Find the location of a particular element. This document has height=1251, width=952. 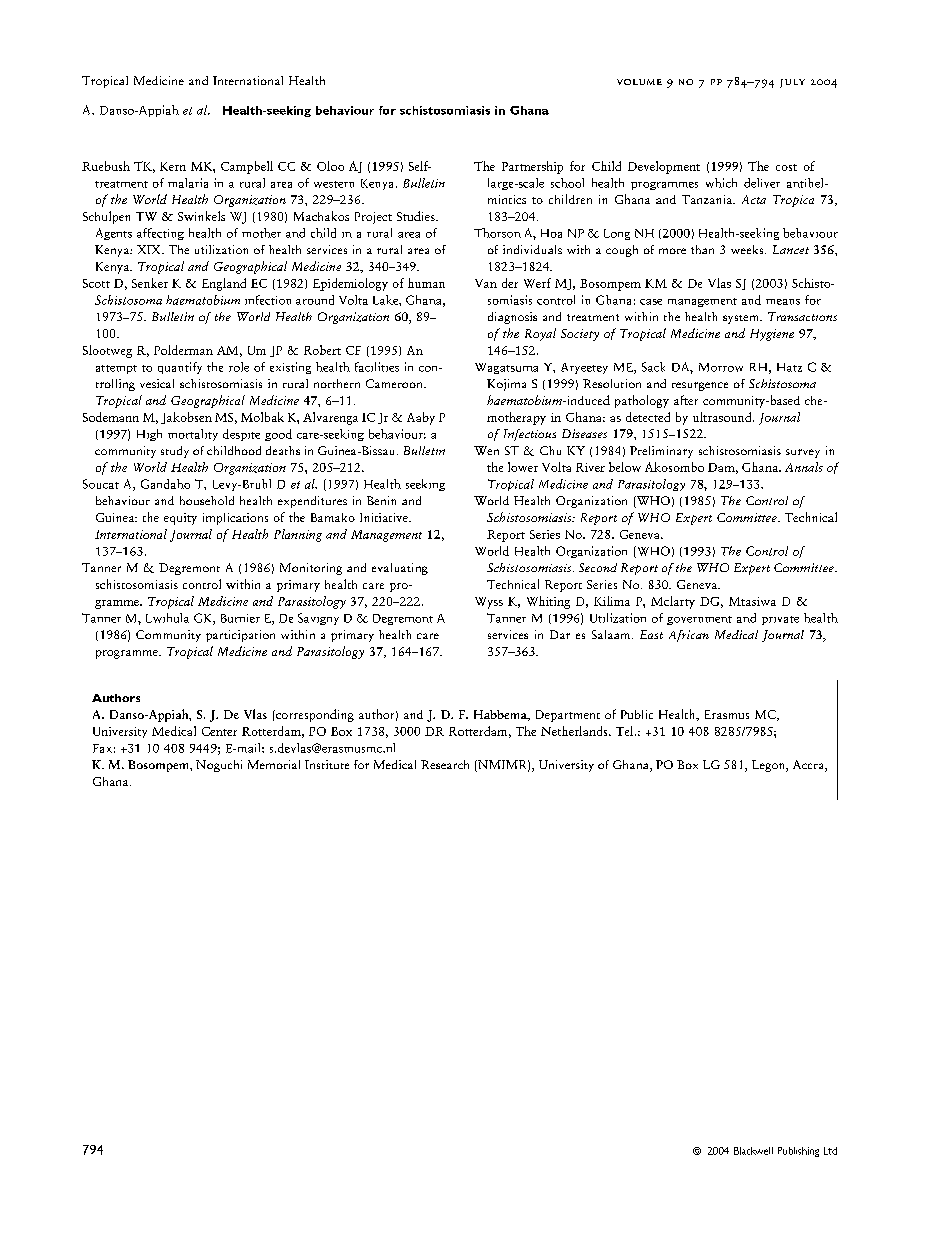

Initiative is located at coordinates (385, 517).
